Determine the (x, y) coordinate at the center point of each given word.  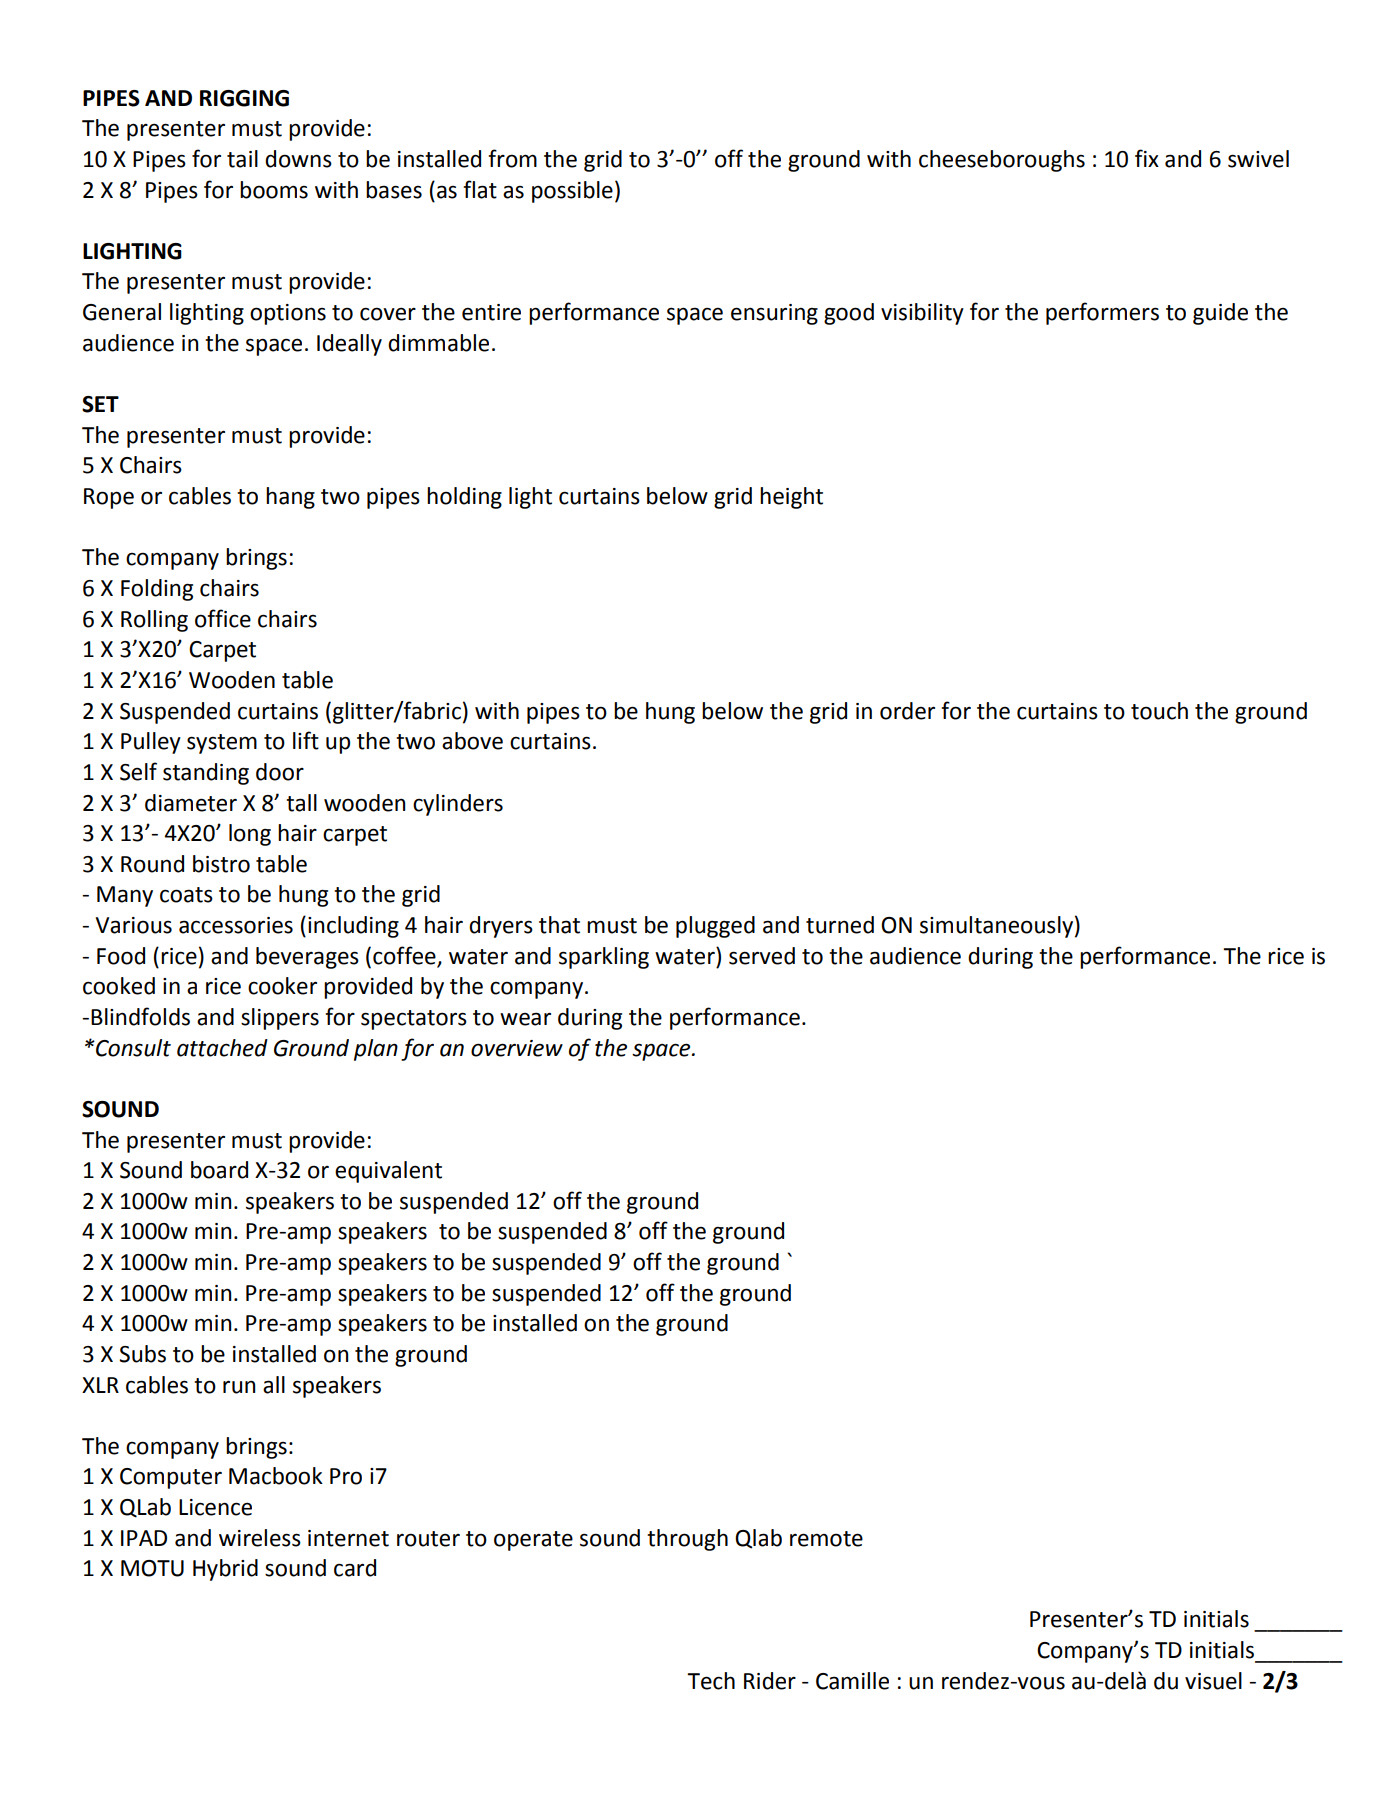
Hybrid (225, 1570)
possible (572, 192)
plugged (715, 927)
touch (1159, 711)
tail (242, 159)
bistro (221, 864)
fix (1147, 158)
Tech (711, 1681)
